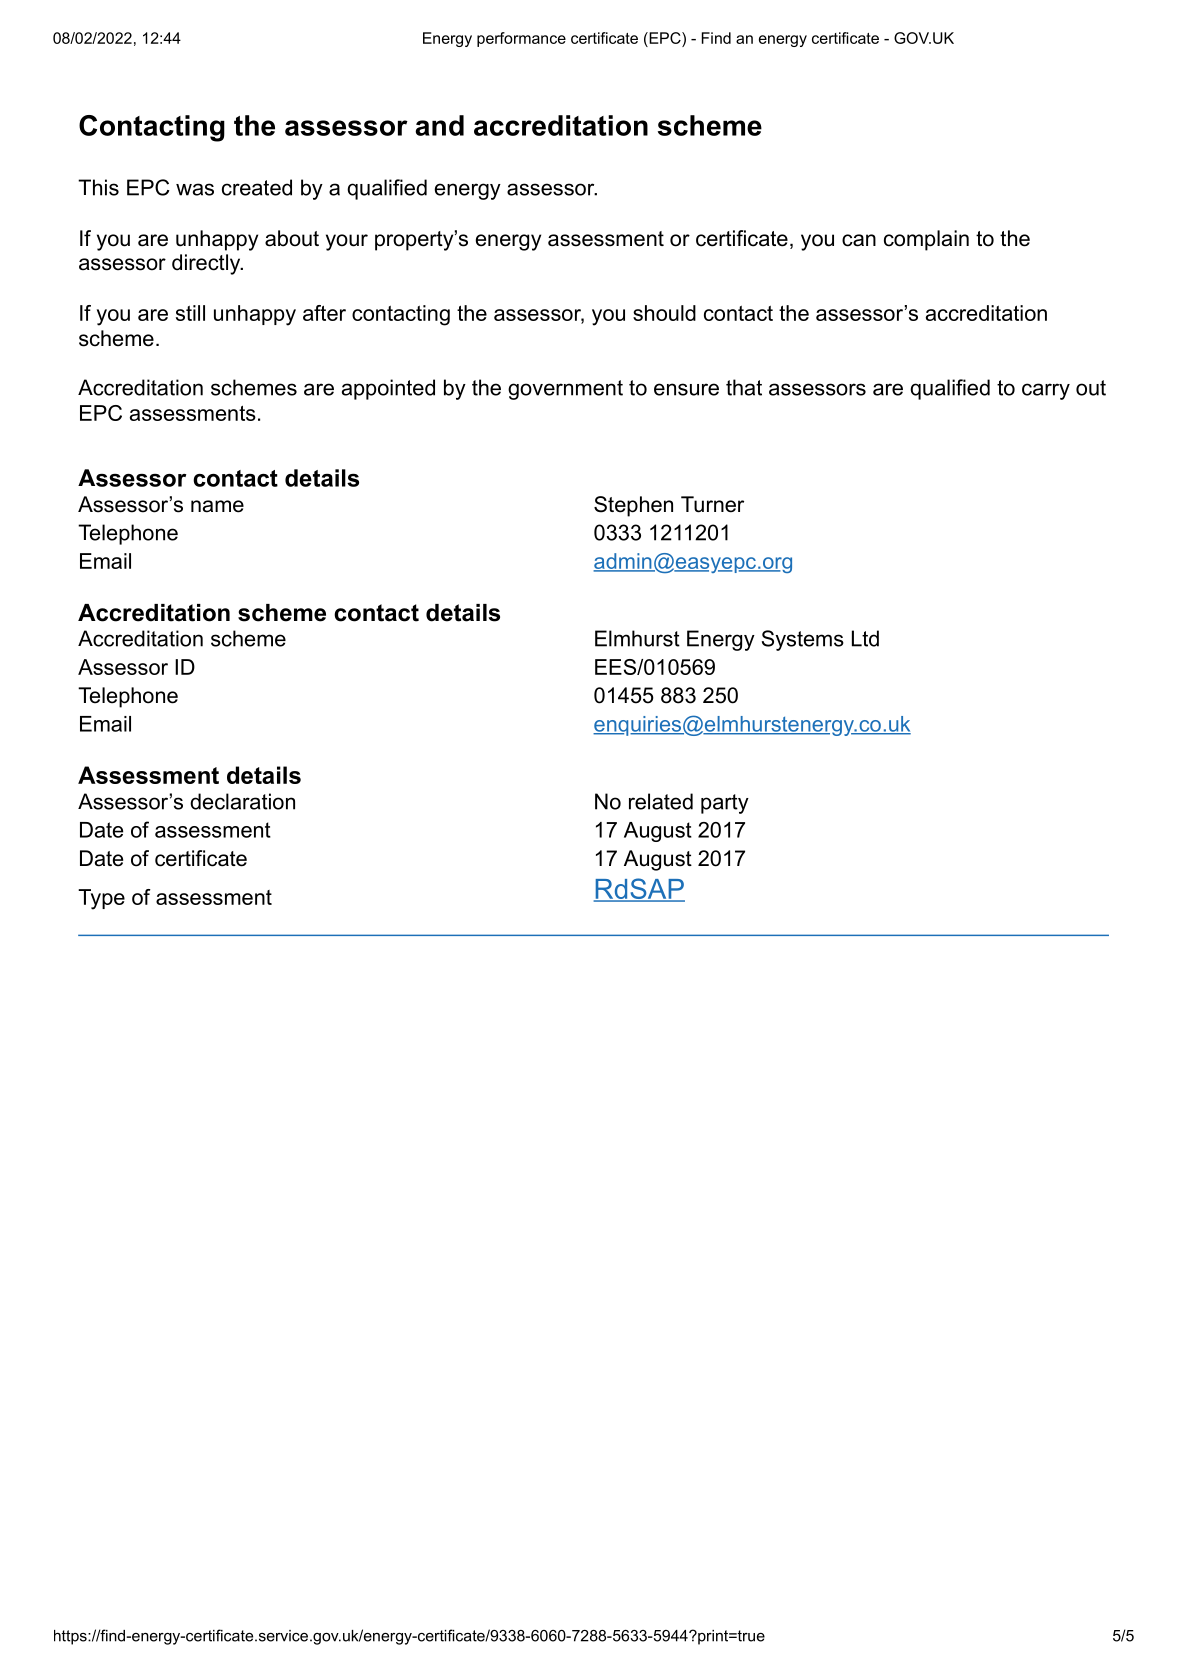 Image resolution: width=1187 pixels, height=1675 pixels. I want to click on complain, so click(926, 240).
